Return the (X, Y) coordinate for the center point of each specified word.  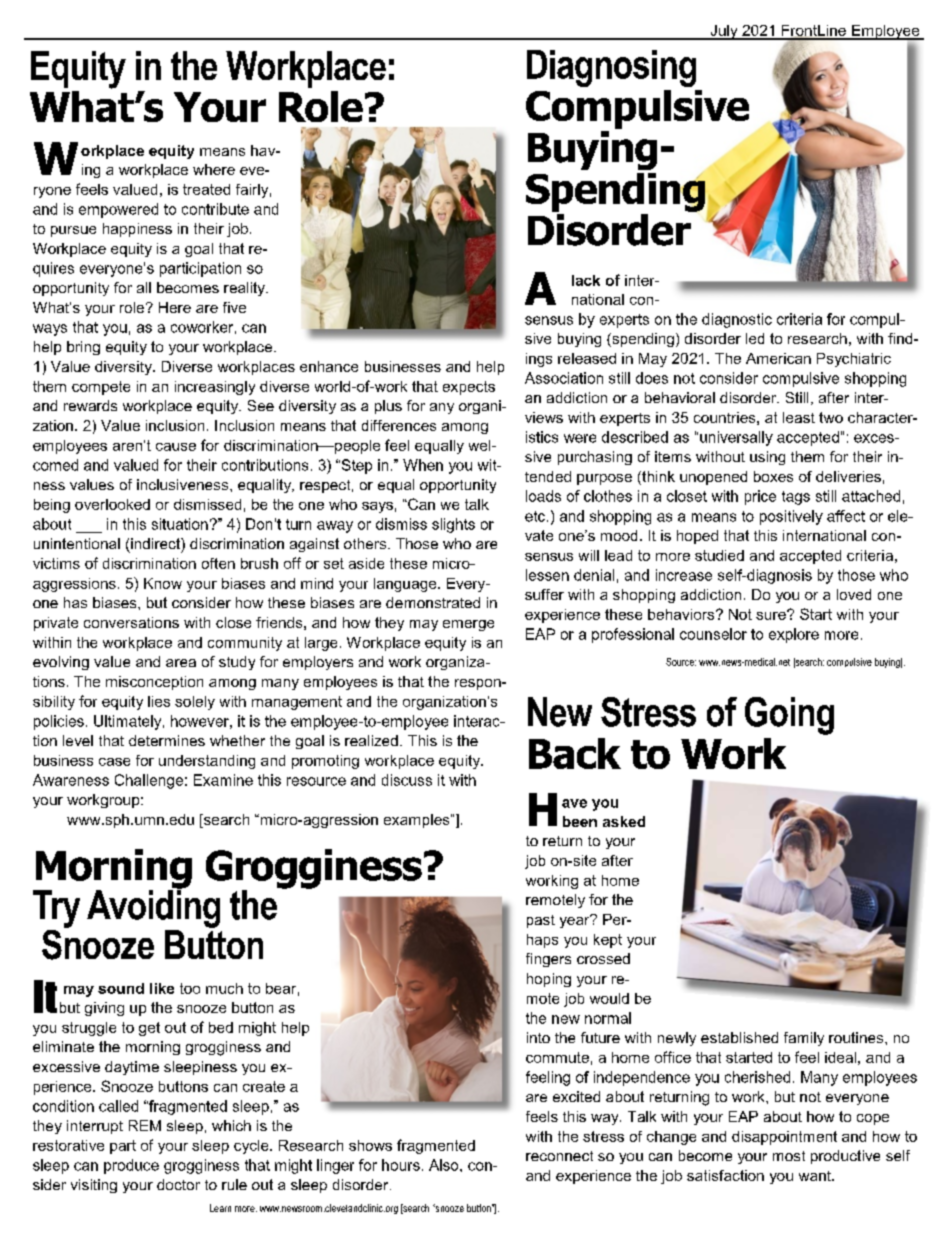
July (724, 32)
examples (418, 821)
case (114, 762)
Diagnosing (611, 68)
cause (176, 447)
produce (131, 1166)
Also (445, 1165)
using (767, 458)
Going (789, 716)
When (423, 465)
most (789, 1156)
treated (206, 189)
